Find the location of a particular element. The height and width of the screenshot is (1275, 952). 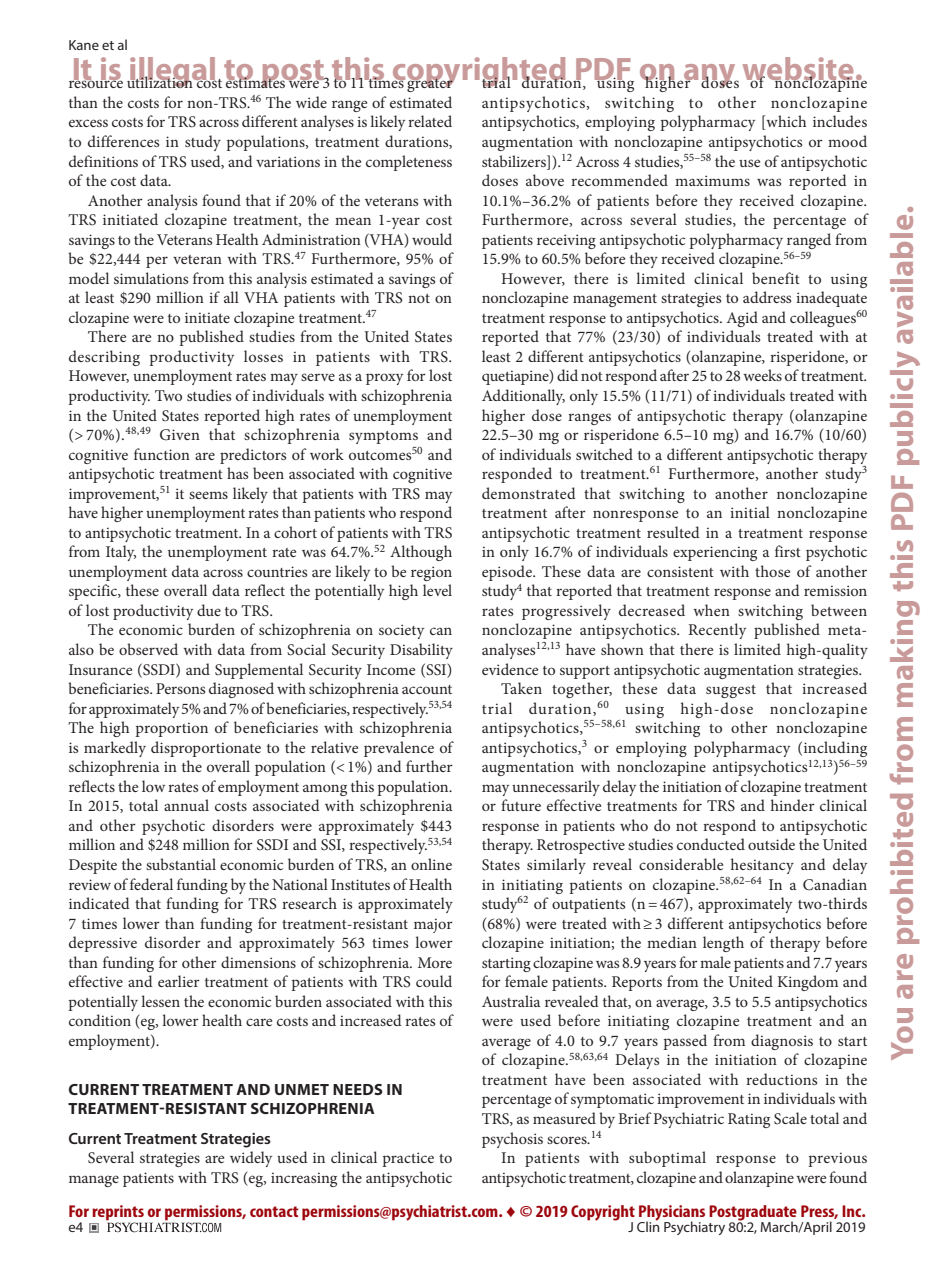

outside is located at coordinates (771, 844).
